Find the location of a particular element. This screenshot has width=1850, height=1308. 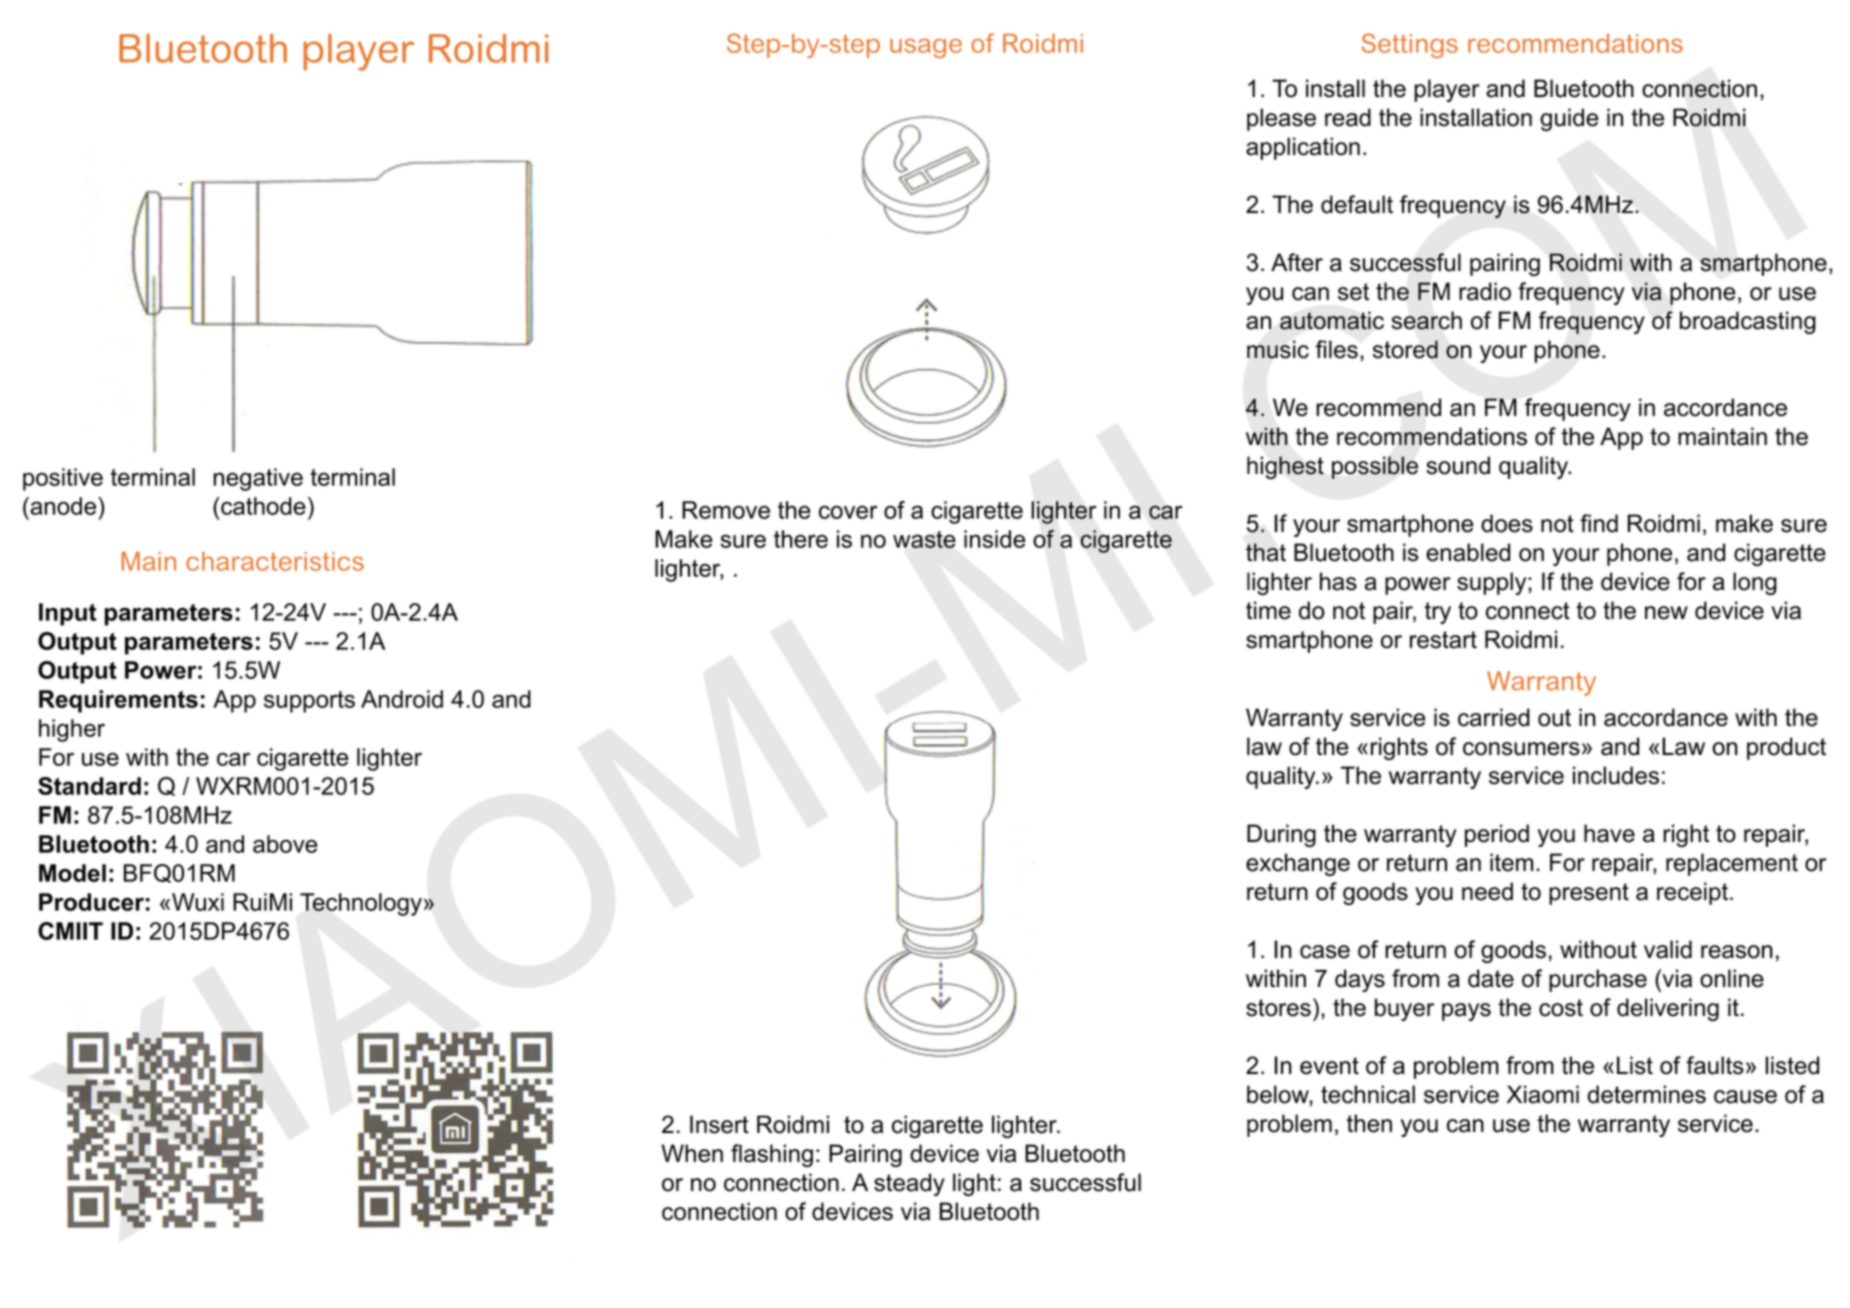

waste is located at coordinates (924, 539).
